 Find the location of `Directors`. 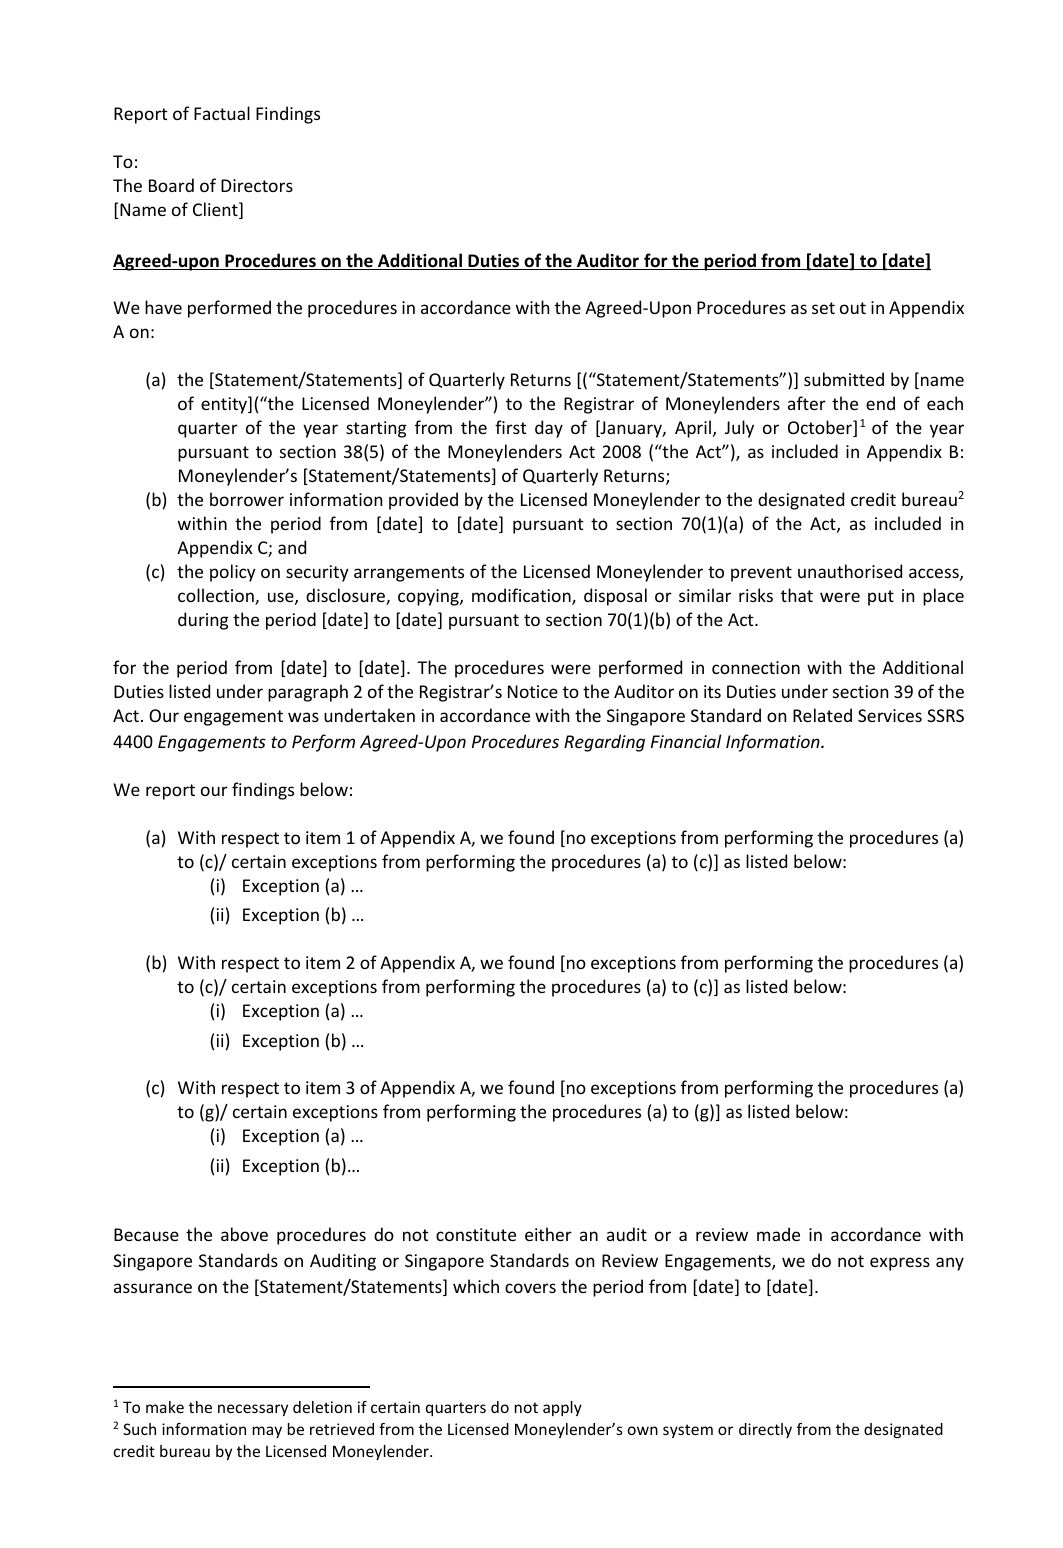

Directors is located at coordinates (257, 185).
